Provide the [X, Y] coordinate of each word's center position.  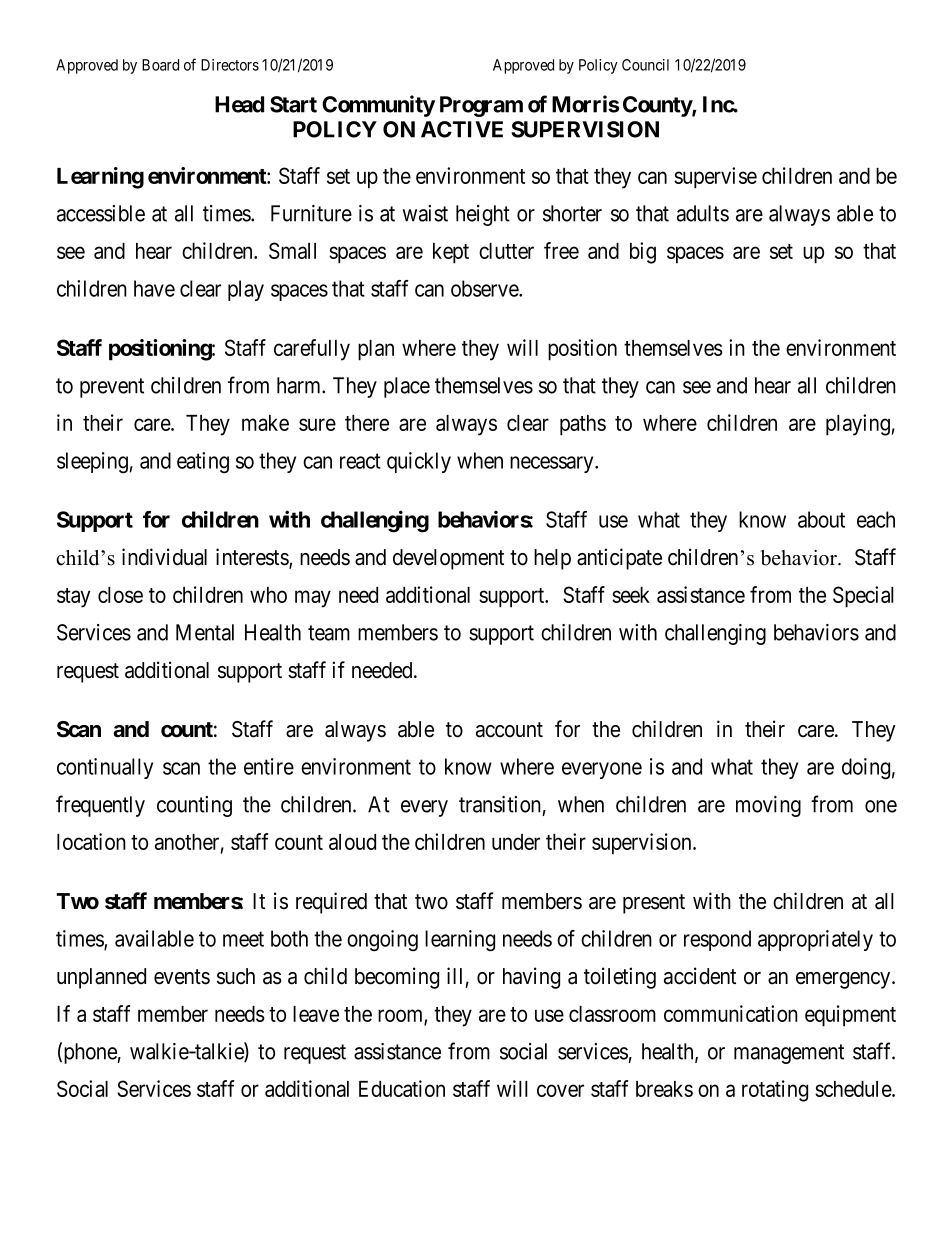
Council [645, 65]
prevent [112, 388]
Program [481, 106]
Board [160, 65]
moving [768, 806]
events [182, 977]
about [821, 519]
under [516, 842]
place [407, 387]
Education [402, 1088]
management [789, 1054]
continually [105, 768]
